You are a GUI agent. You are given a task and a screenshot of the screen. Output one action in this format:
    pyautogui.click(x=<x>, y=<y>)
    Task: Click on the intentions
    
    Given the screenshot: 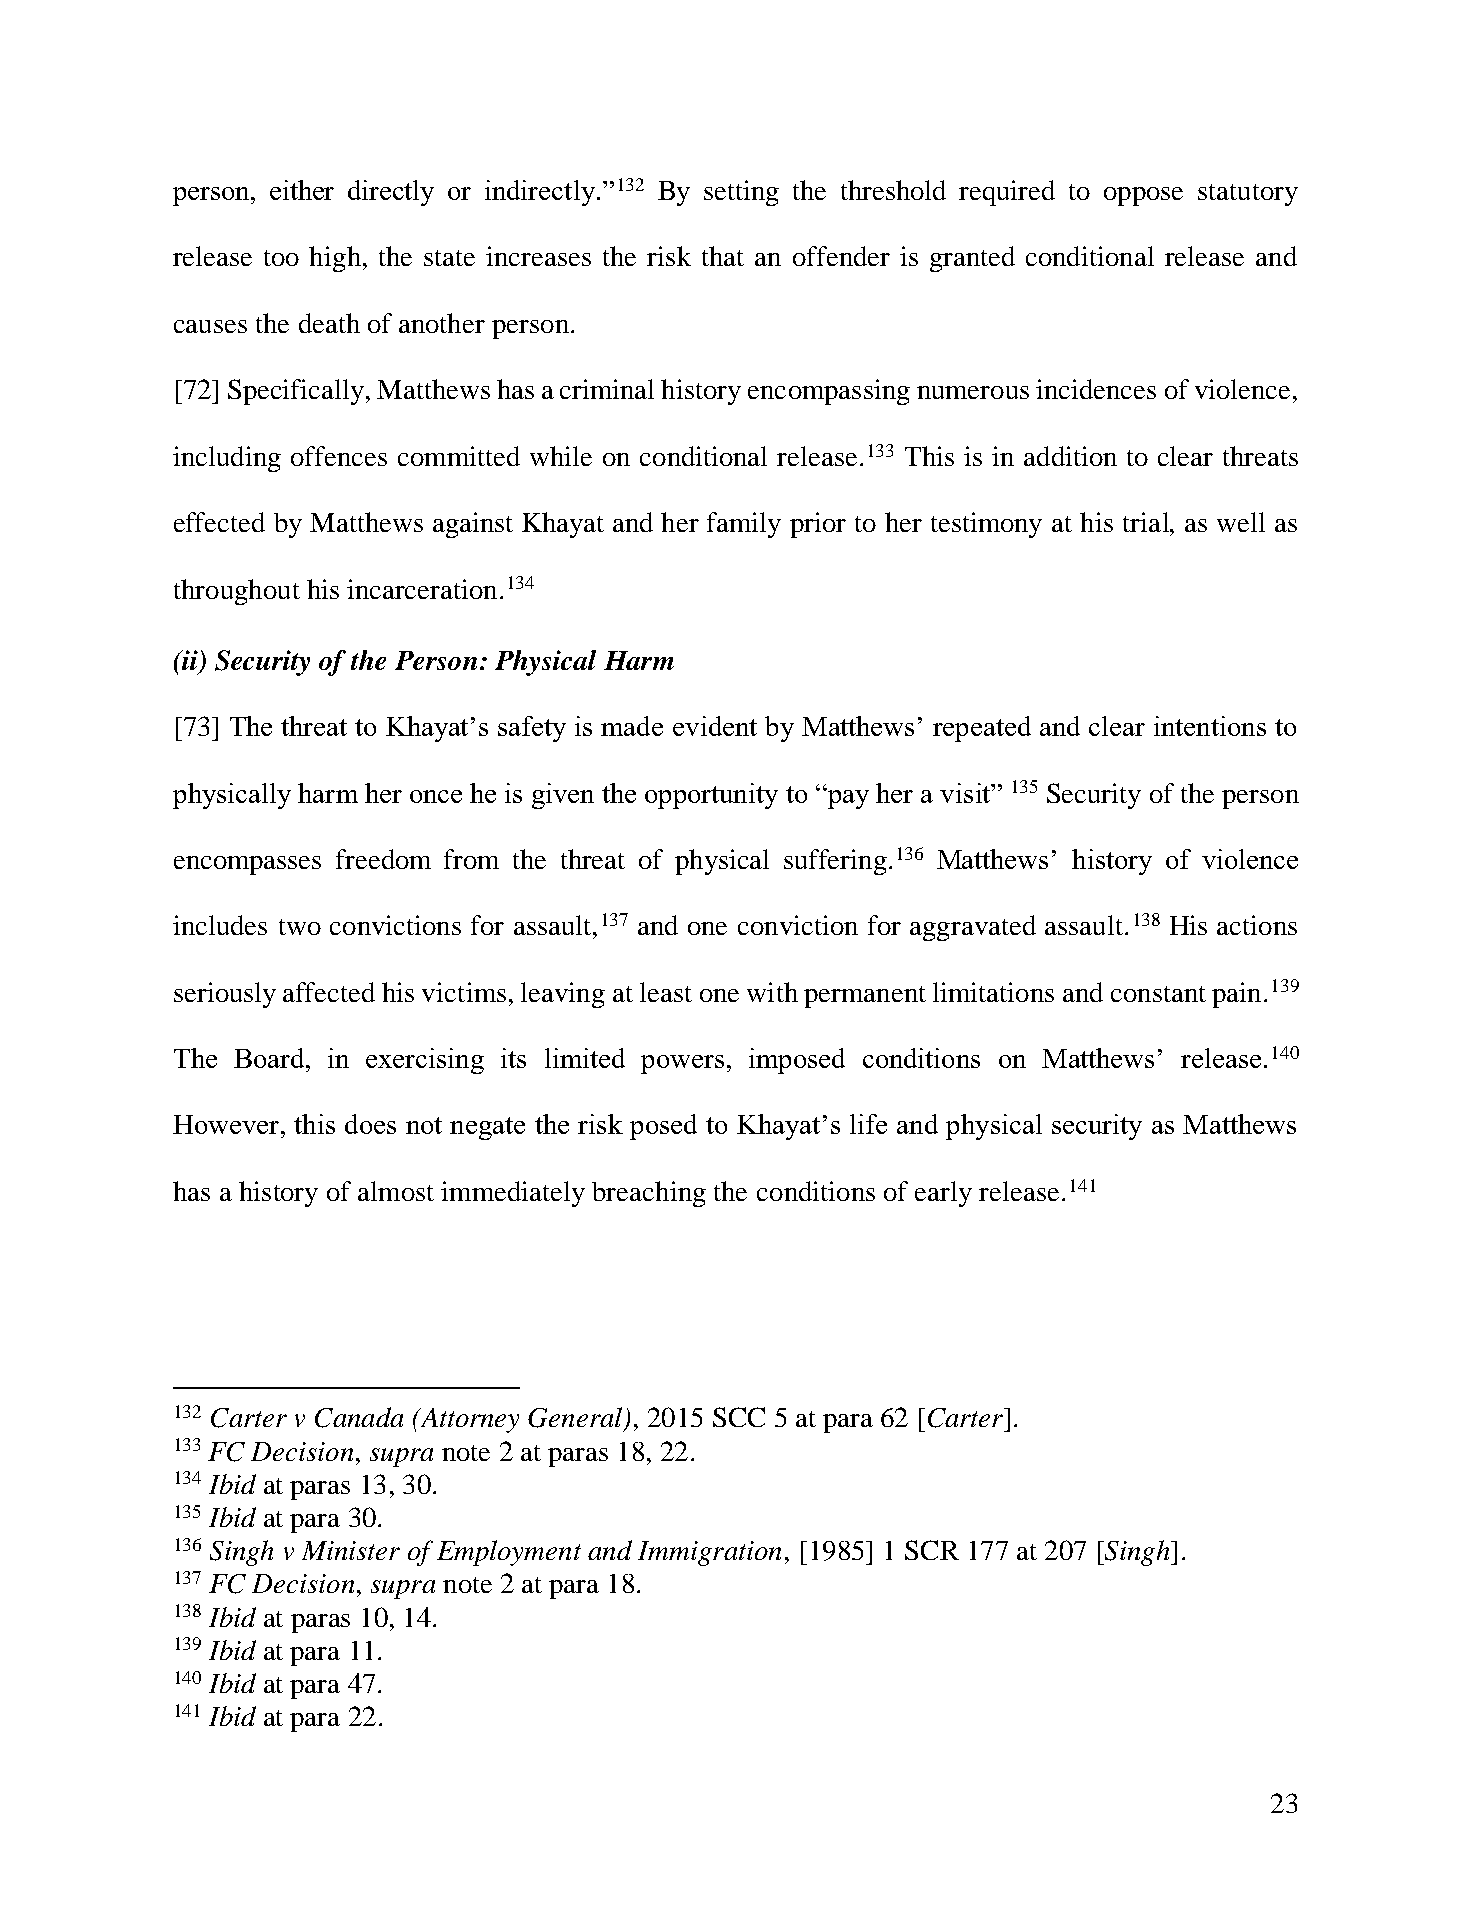 What is the action you would take?
    pyautogui.click(x=1210, y=726)
